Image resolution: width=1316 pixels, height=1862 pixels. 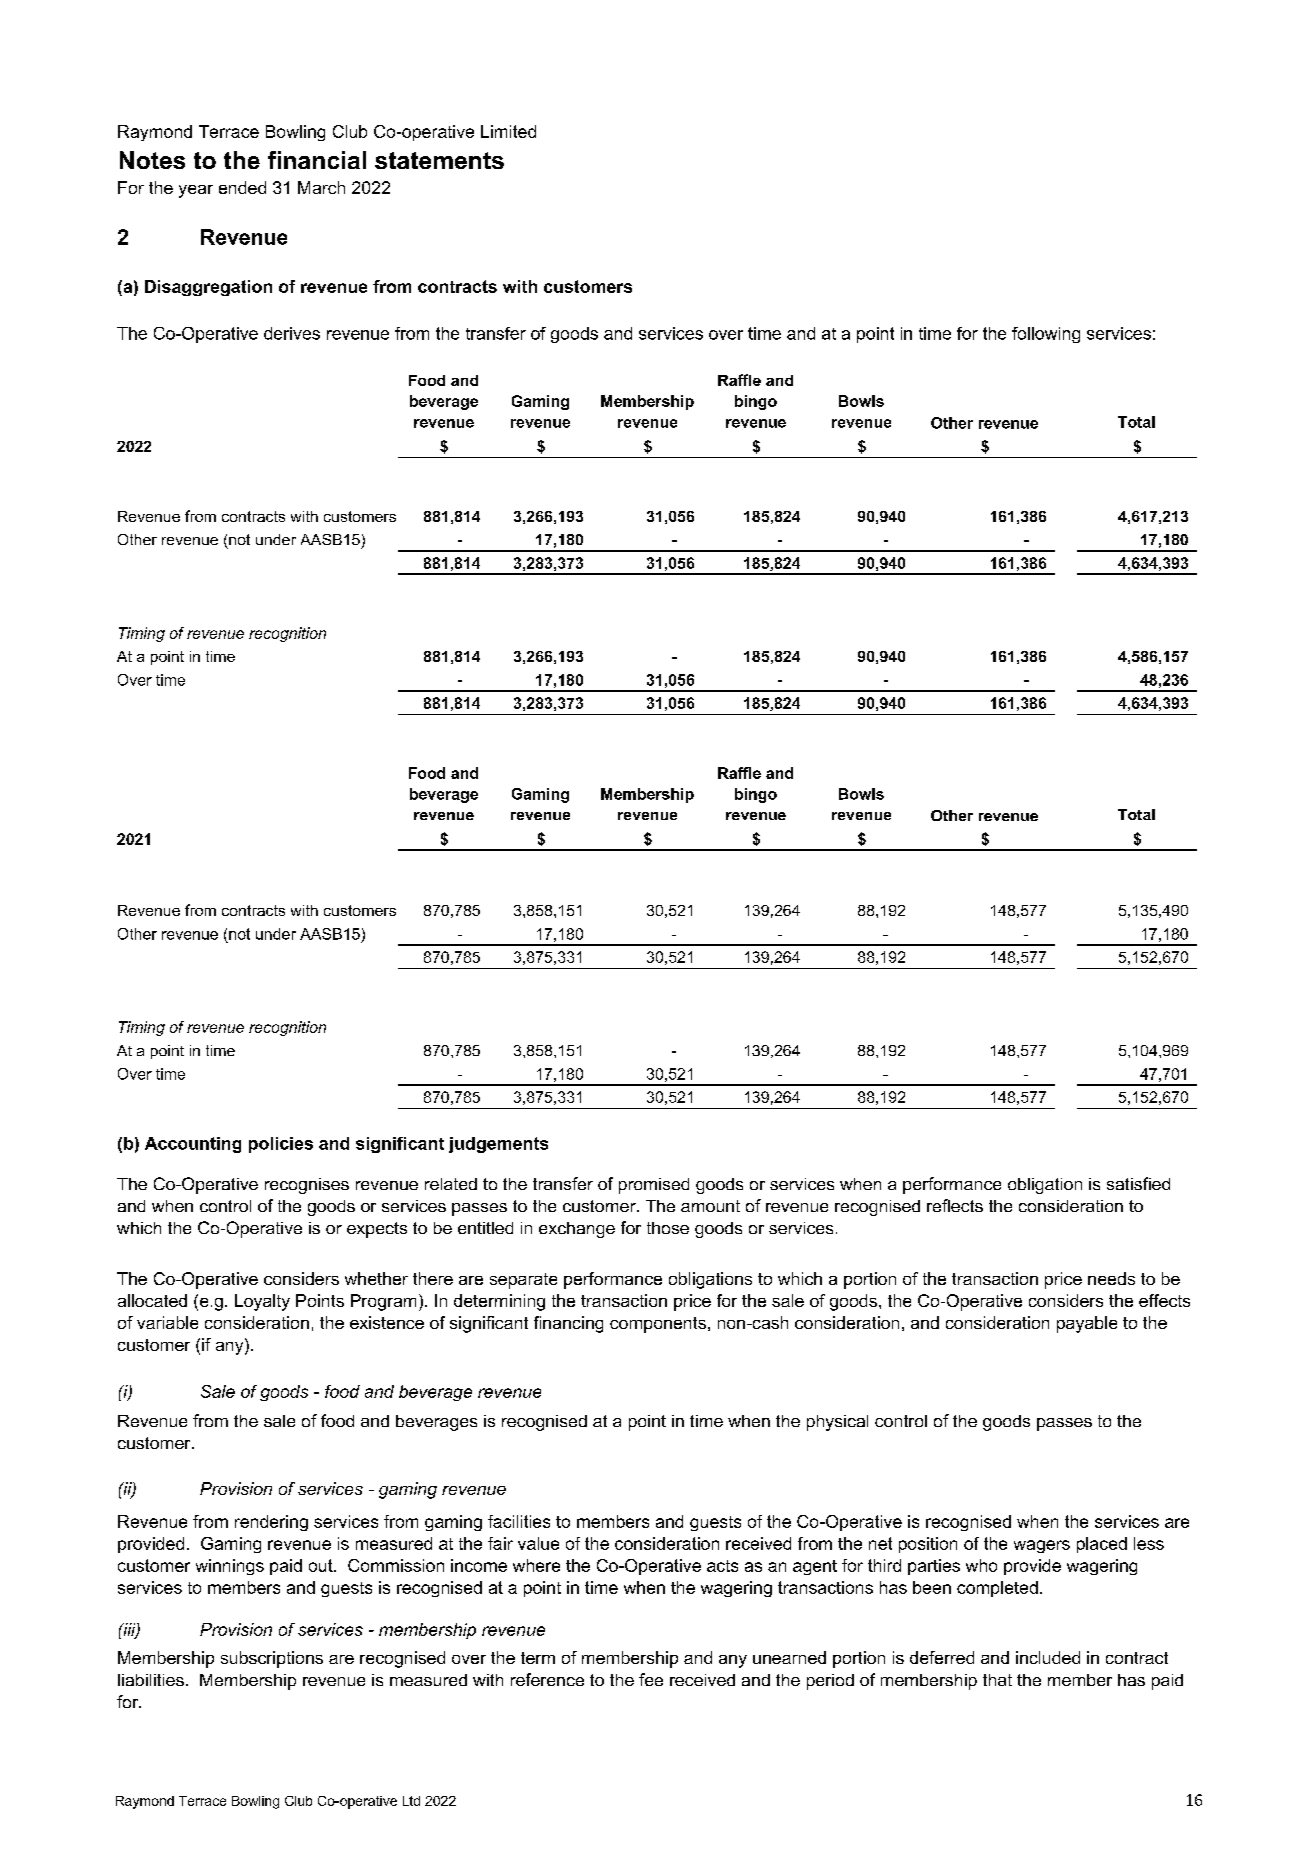 What do you see at coordinates (281, 1145) in the screenshot?
I see `policies` at bounding box center [281, 1145].
